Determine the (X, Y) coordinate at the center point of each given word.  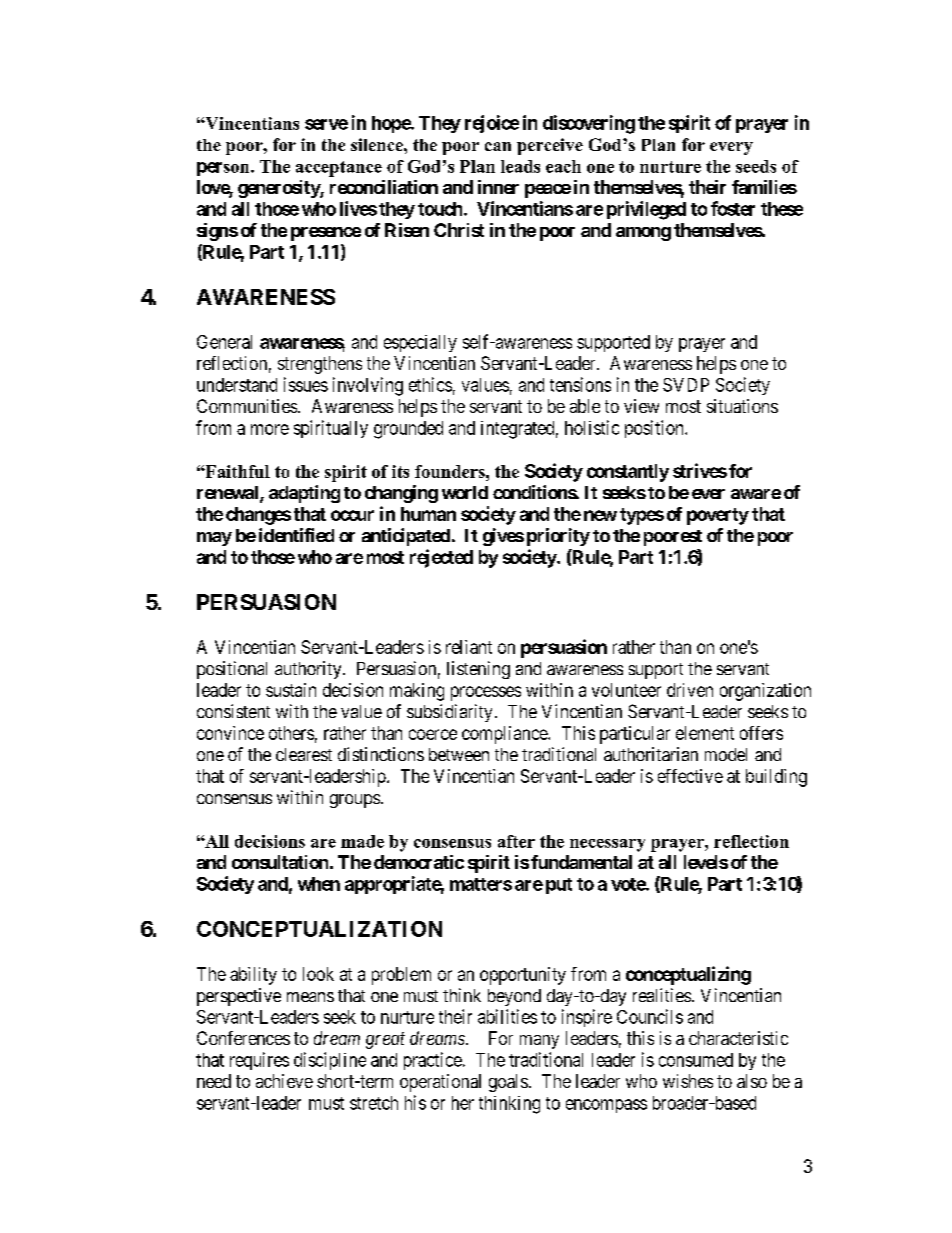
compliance (505, 735)
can (498, 146)
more (270, 429)
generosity (279, 189)
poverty (718, 516)
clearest (304, 754)
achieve (284, 1081)
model (726, 754)
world (465, 492)
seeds (756, 166)
